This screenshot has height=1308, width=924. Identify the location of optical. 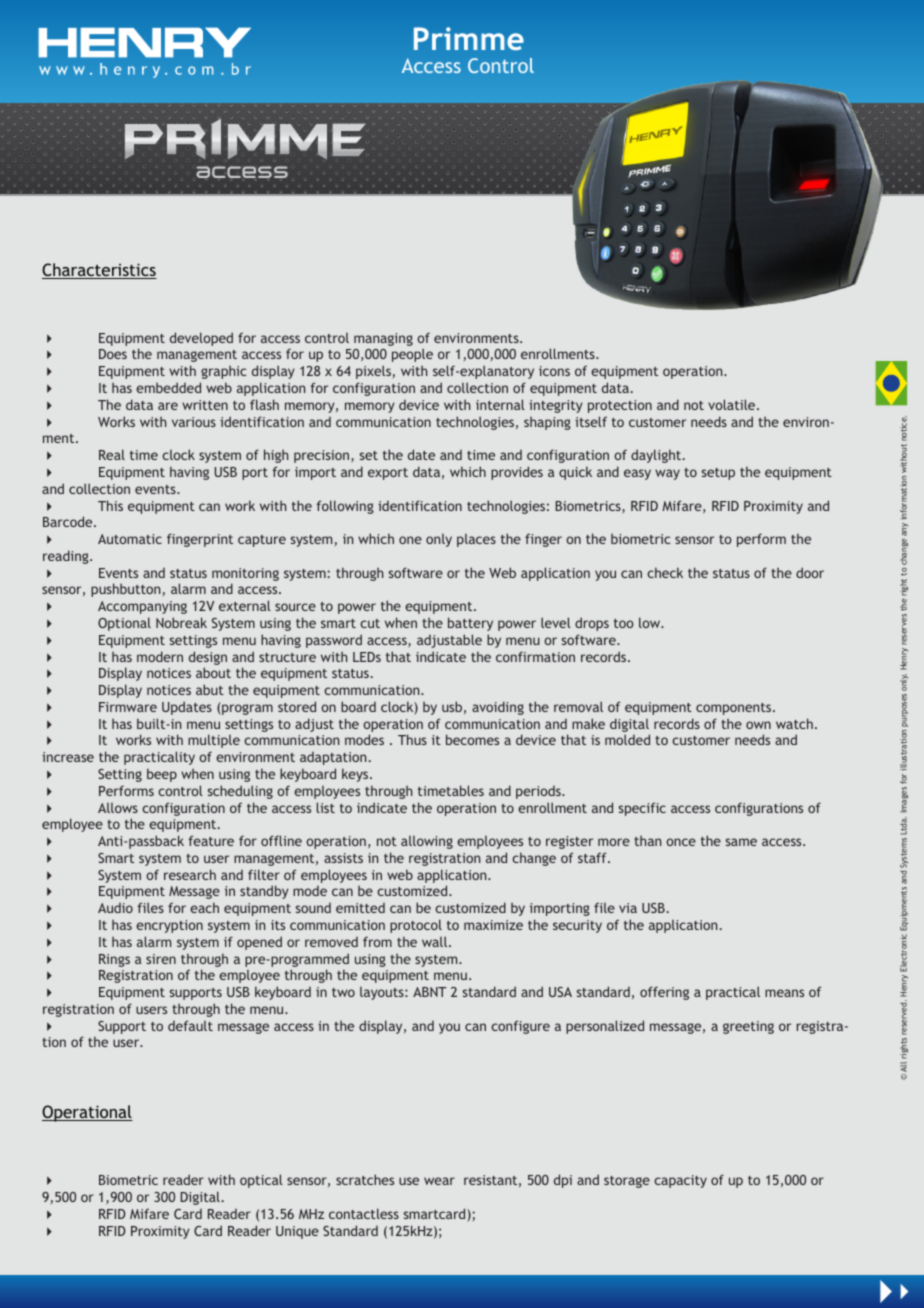
(261, 1181).
